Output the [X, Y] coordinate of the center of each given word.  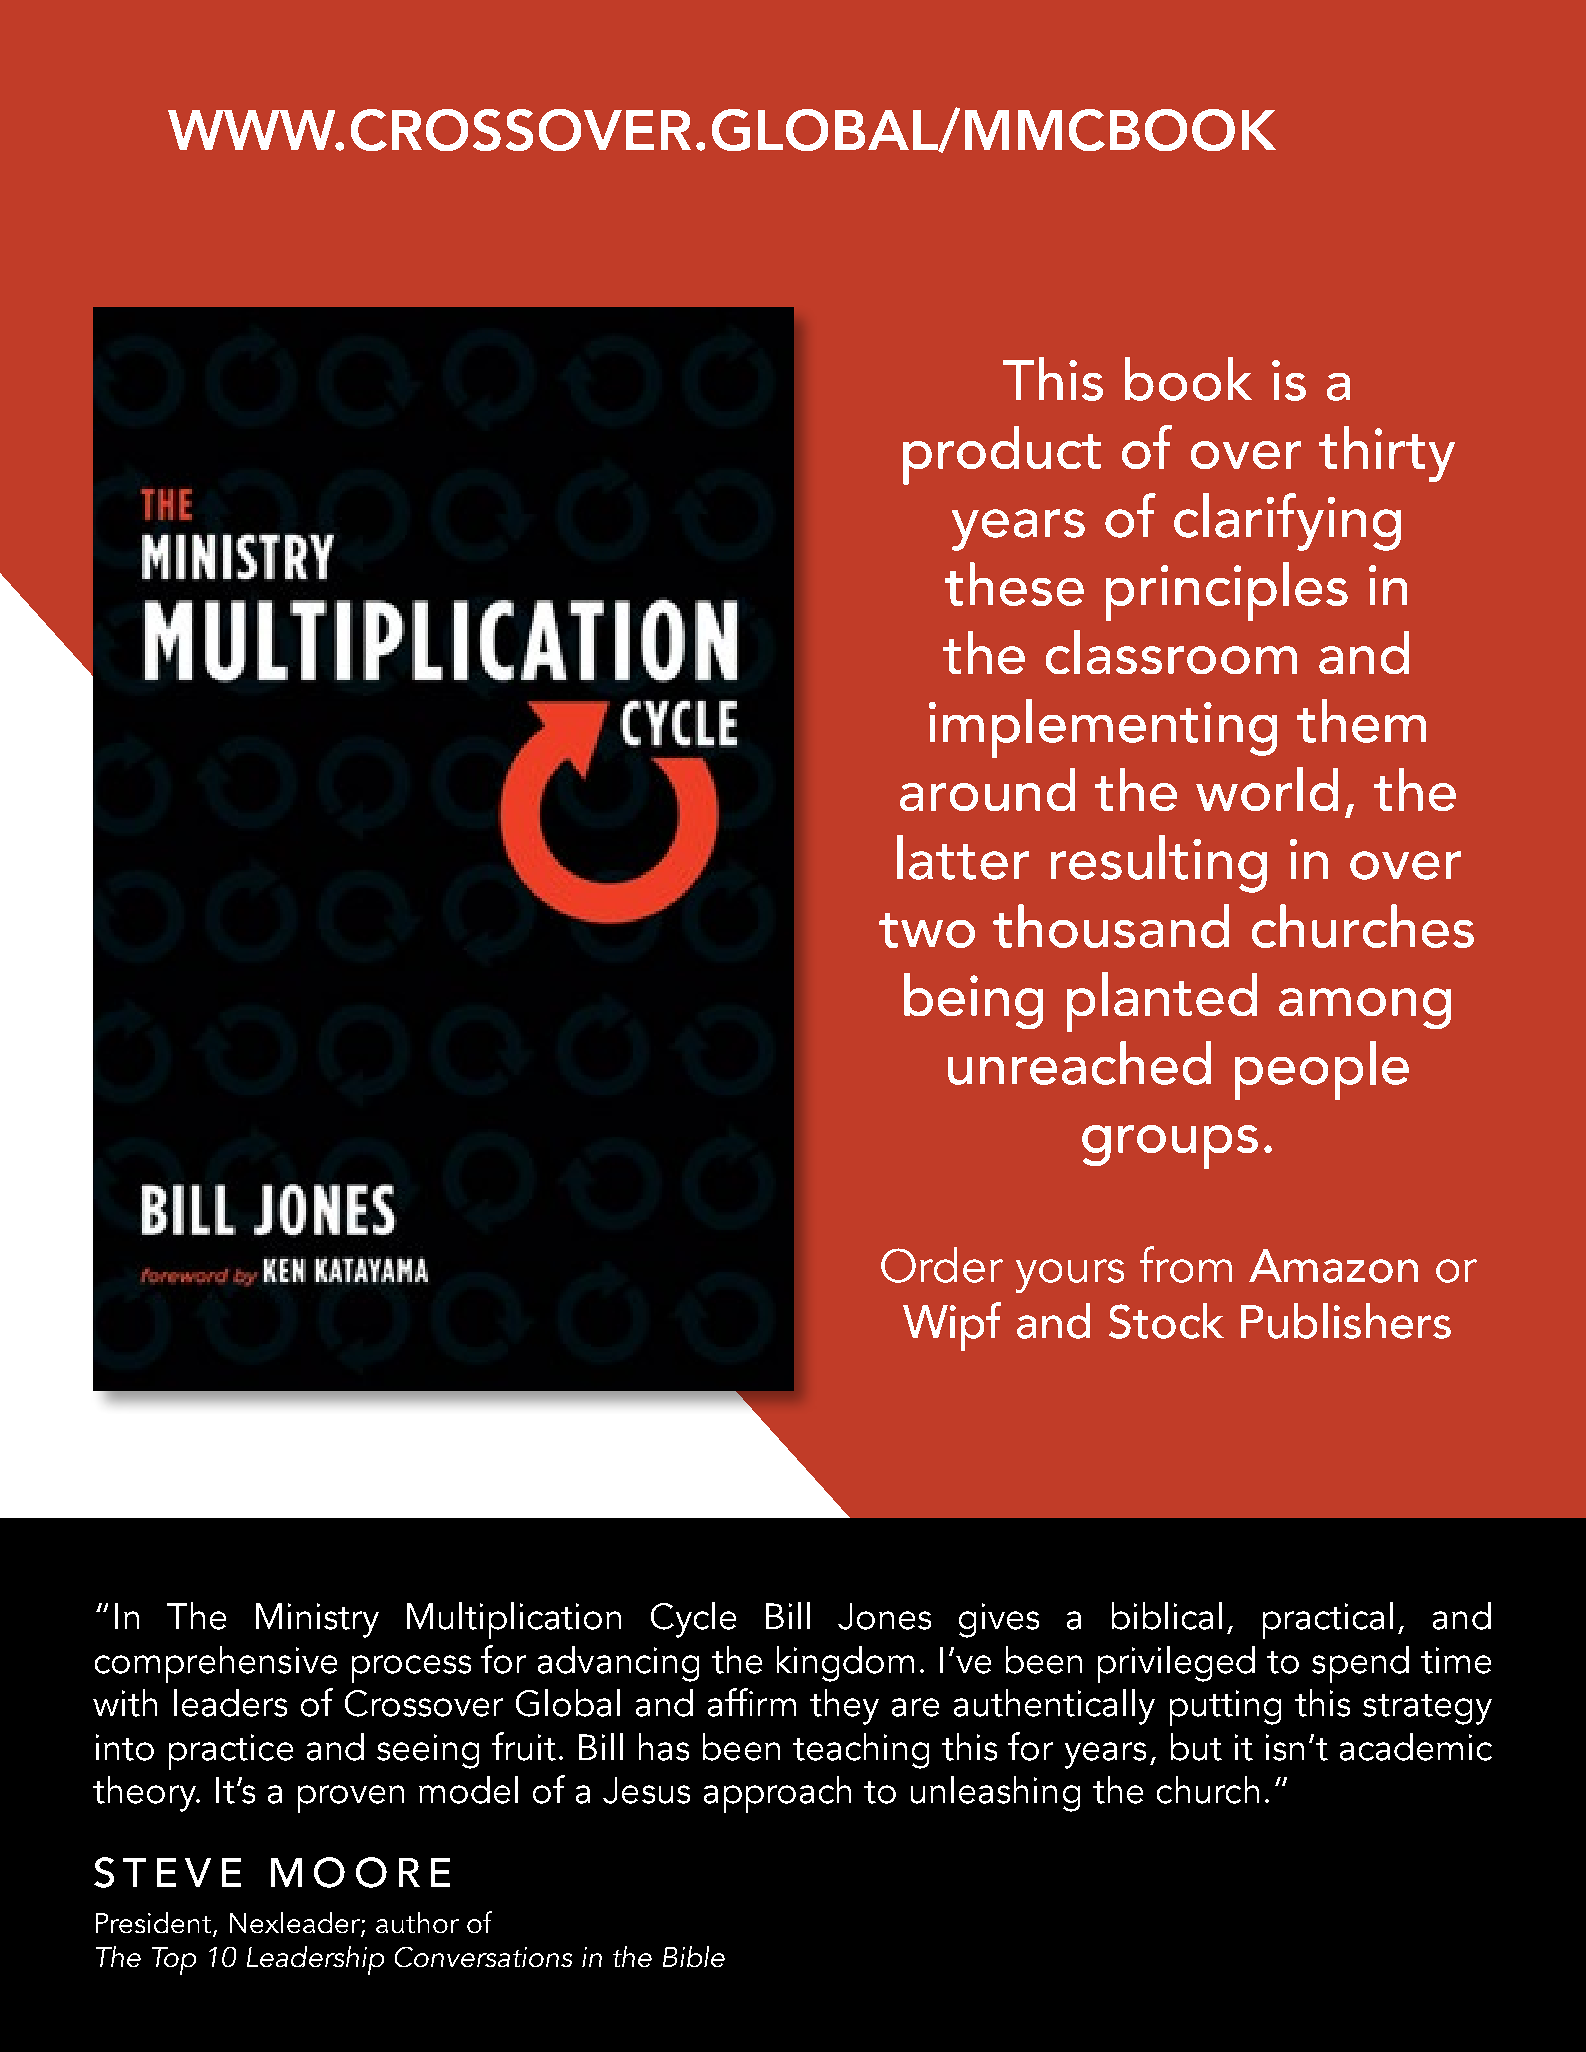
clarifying [1287, 522]
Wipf [952, 1326]
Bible [694, 1956]
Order [942, 1265]
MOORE [360, 1872]
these [1014, 584]
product [1002, 455]
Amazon [1333, 1266]
